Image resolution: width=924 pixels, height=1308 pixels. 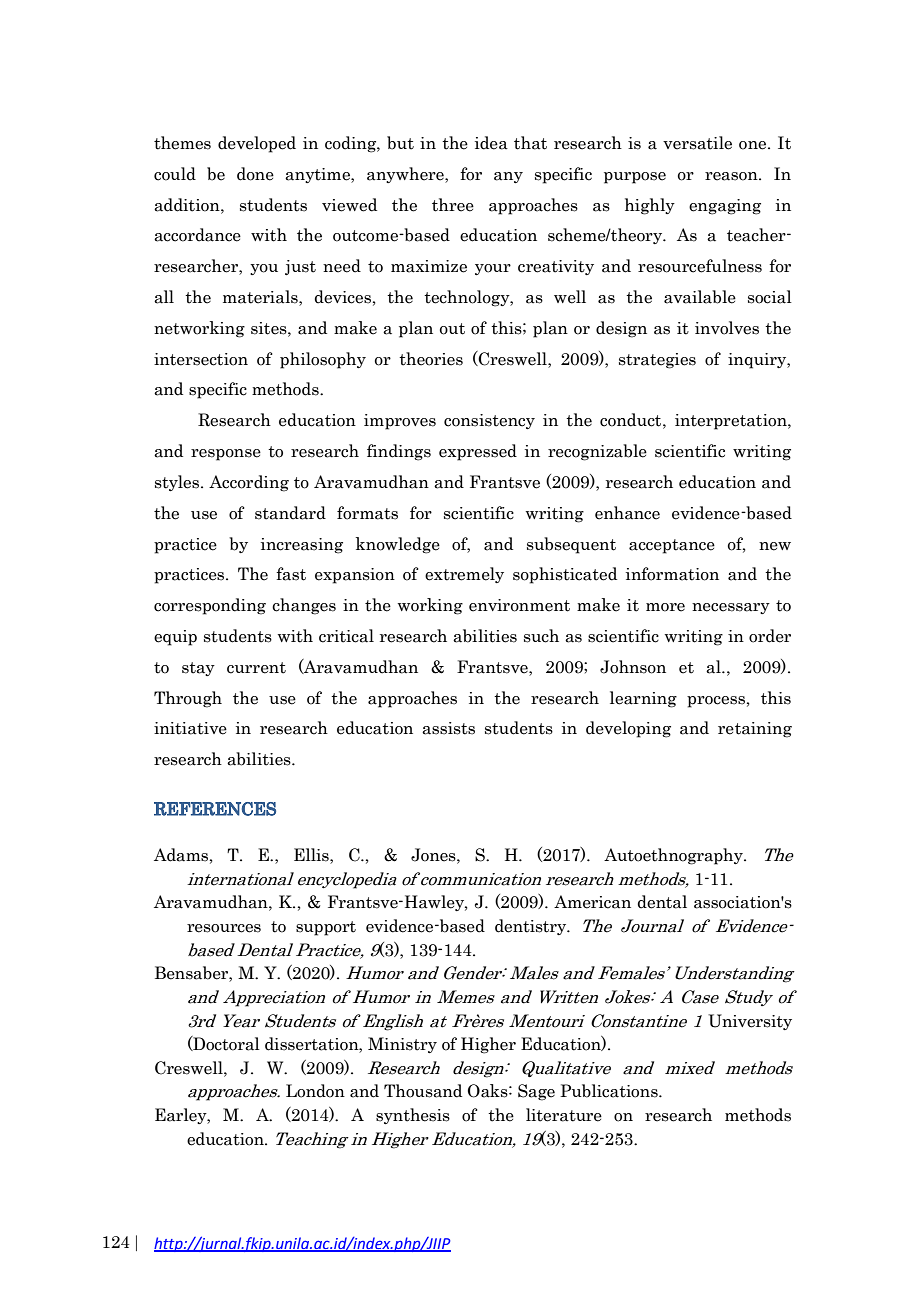 I want to click on environment, so click(x=519, y=605).
